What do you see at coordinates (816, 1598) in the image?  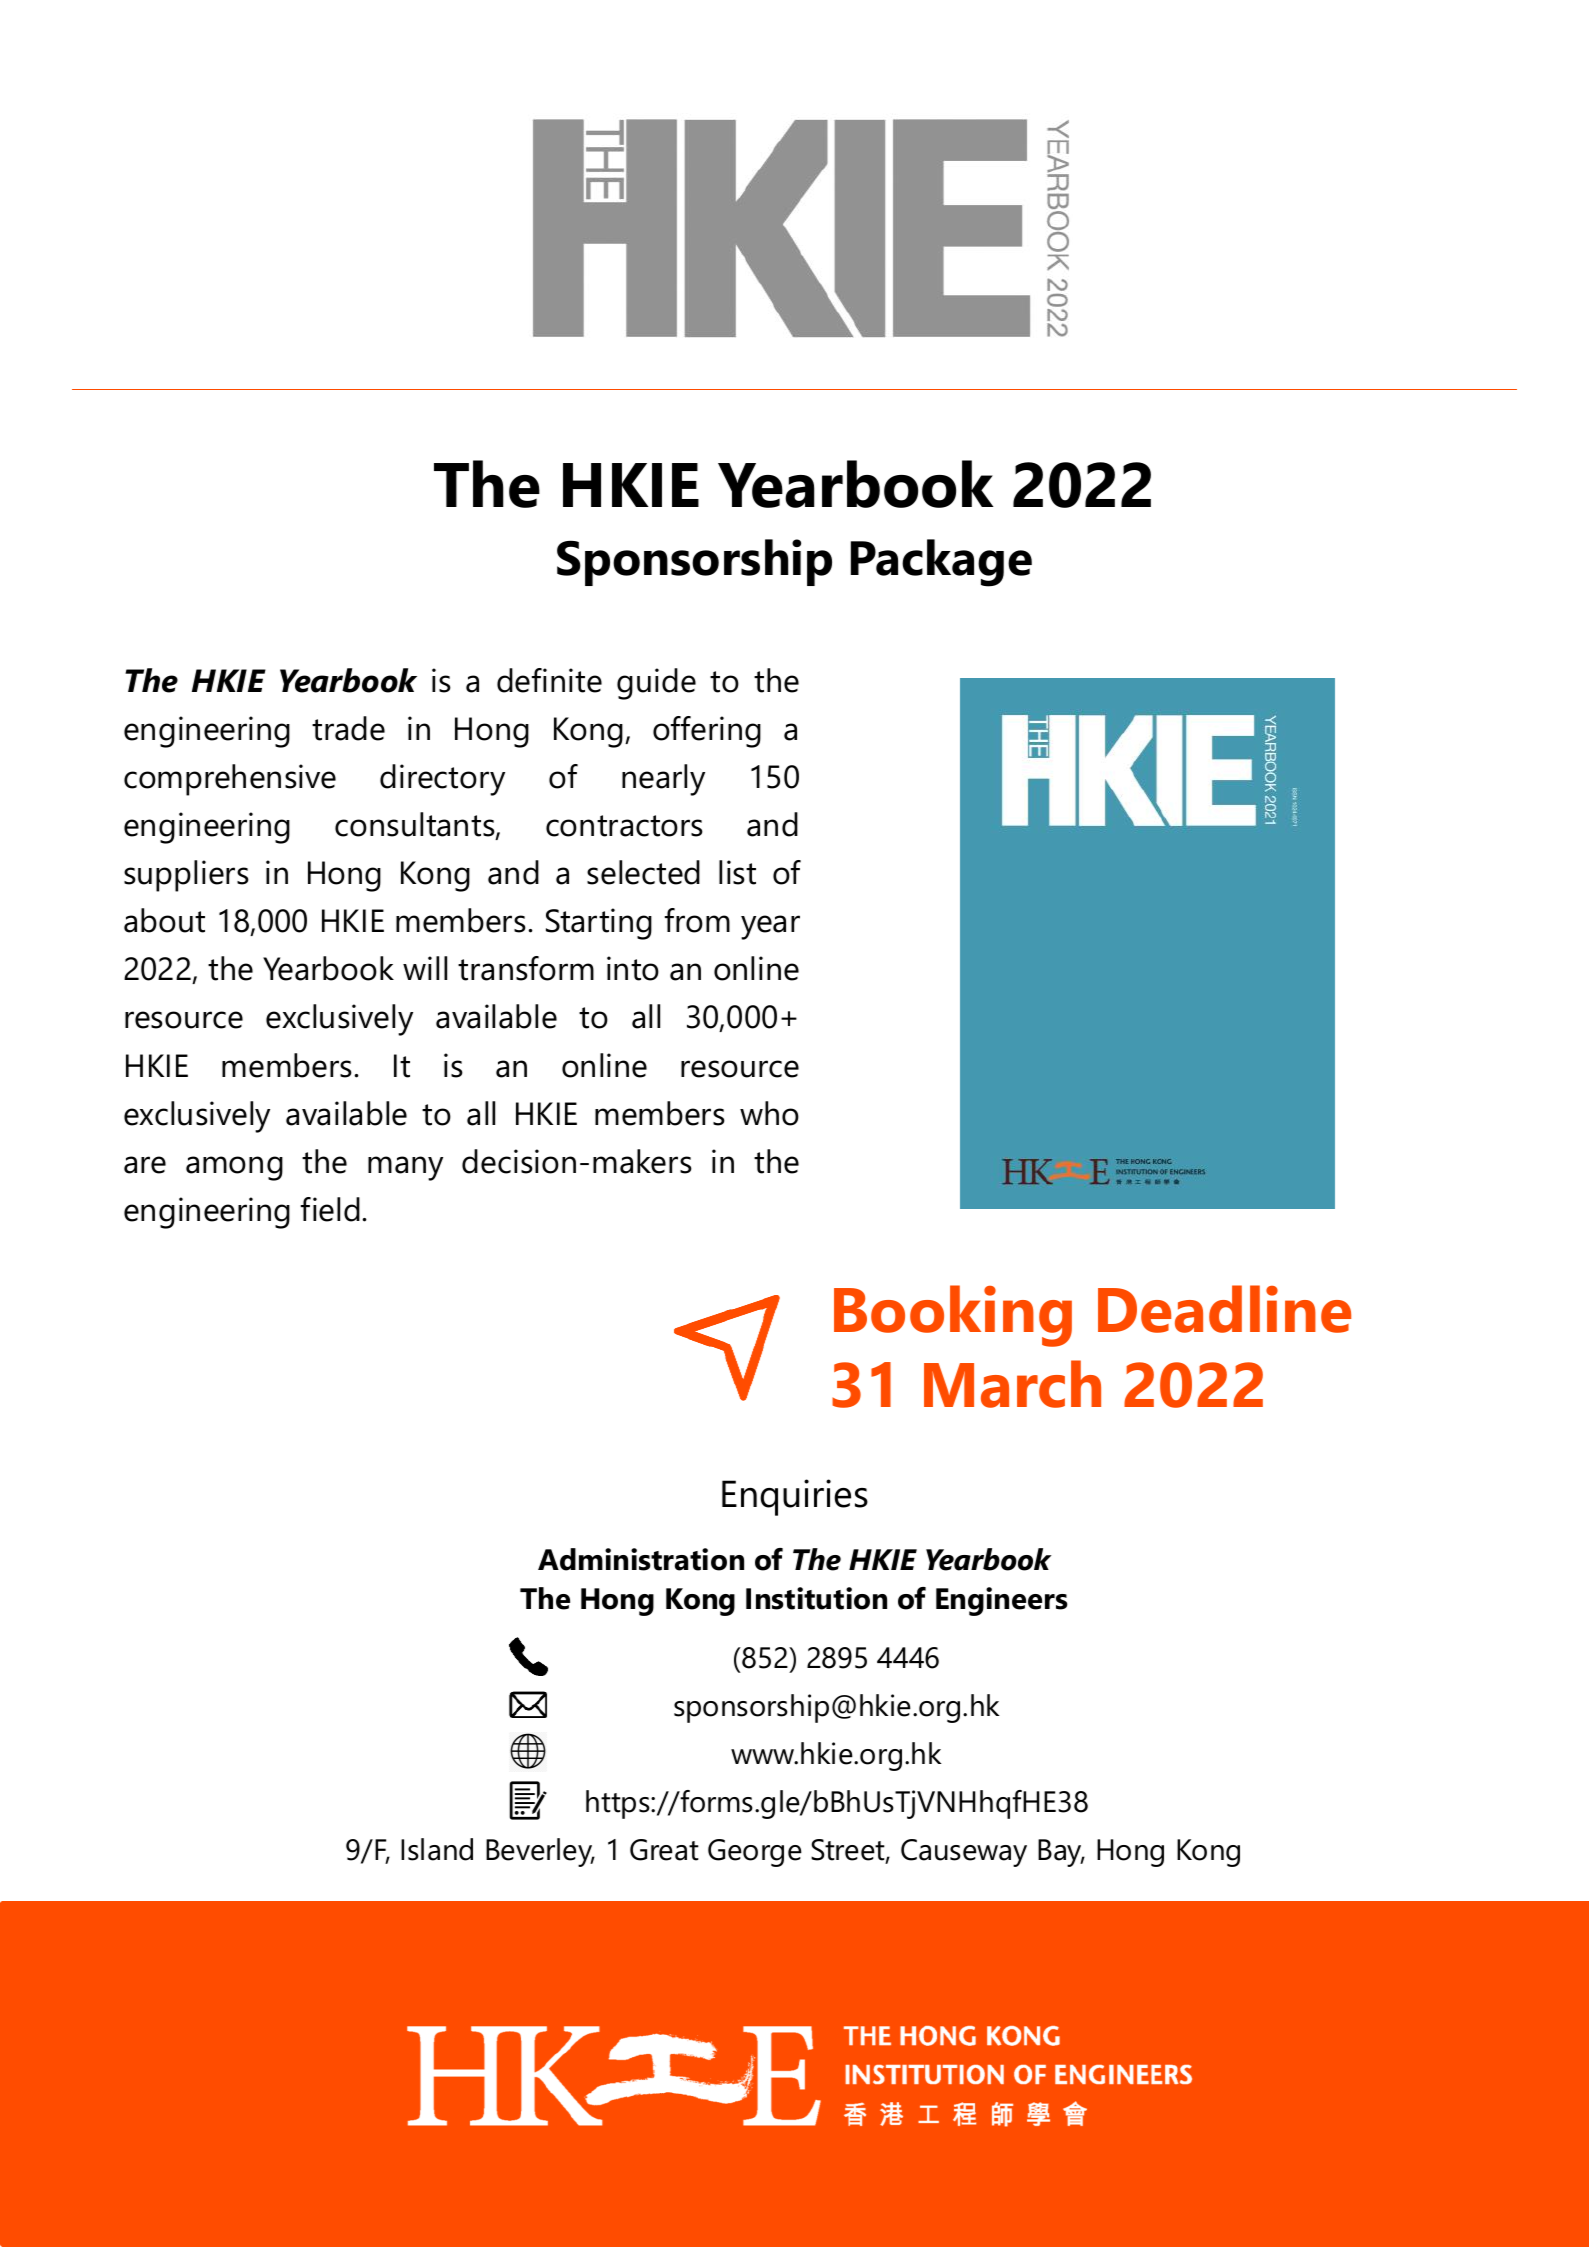 I see `Institution` at bounding box center [816, 1598].
